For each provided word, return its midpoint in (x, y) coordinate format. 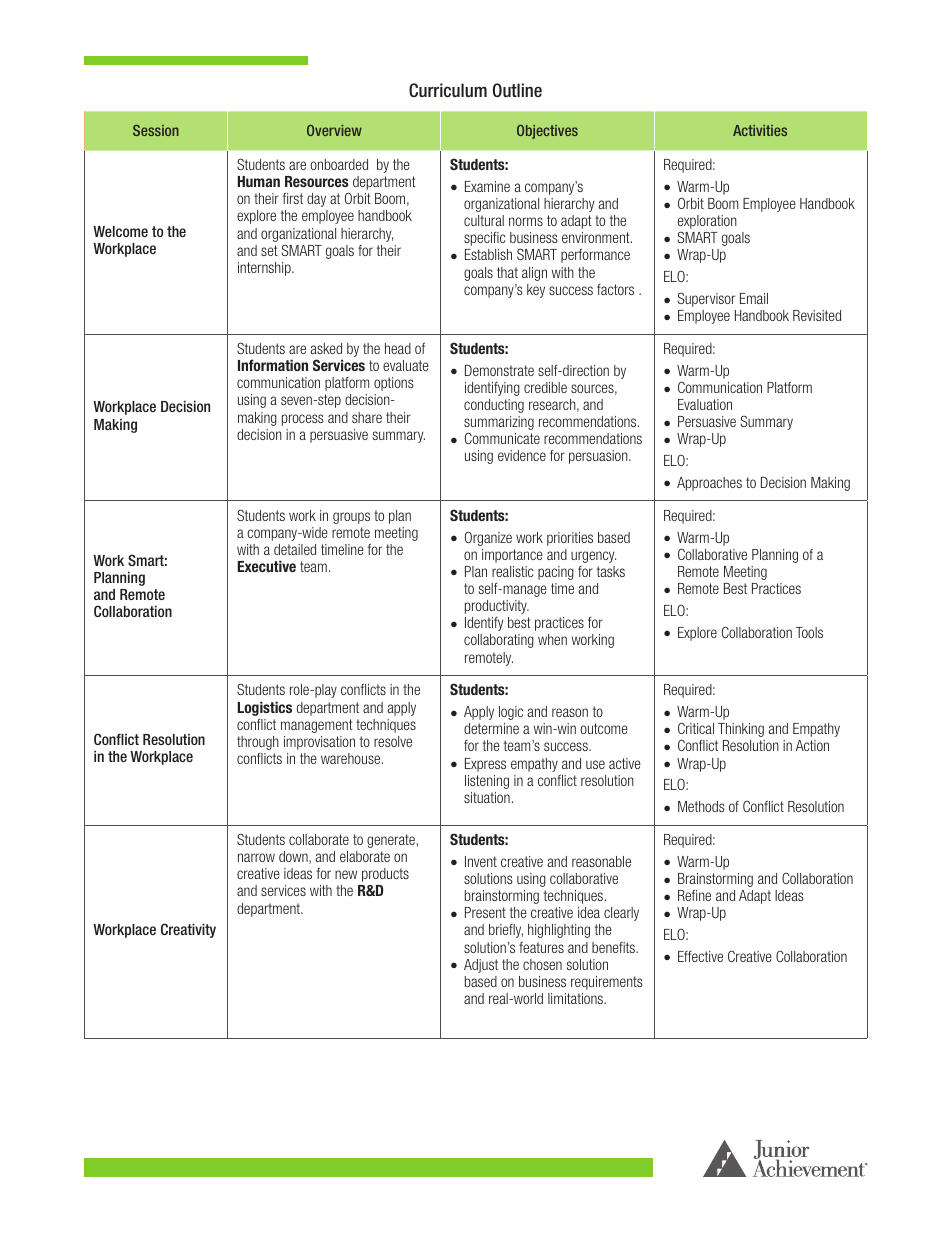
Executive (266, 566)
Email (754, 298)
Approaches (709, 484)
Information (273, 365)
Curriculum (448, 90)
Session (156, 130)
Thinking (741, 730)
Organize (488, 538)
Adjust (481, 966)
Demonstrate (499, 370)
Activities (760, 130)
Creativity (188, 930)
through (258, 743)
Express (485, 765)
